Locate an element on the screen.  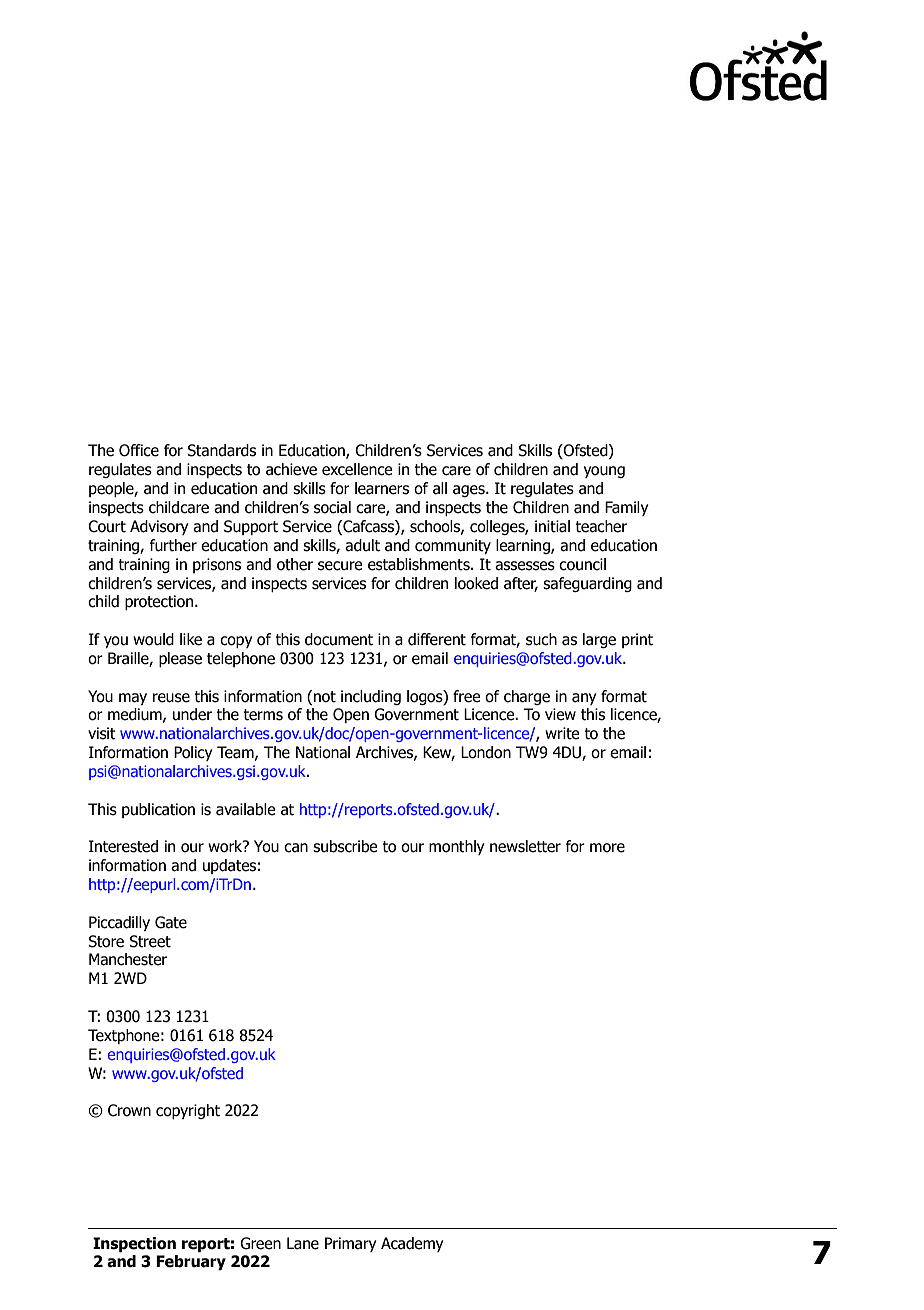
excellence is located at coordinates (357, 469).
